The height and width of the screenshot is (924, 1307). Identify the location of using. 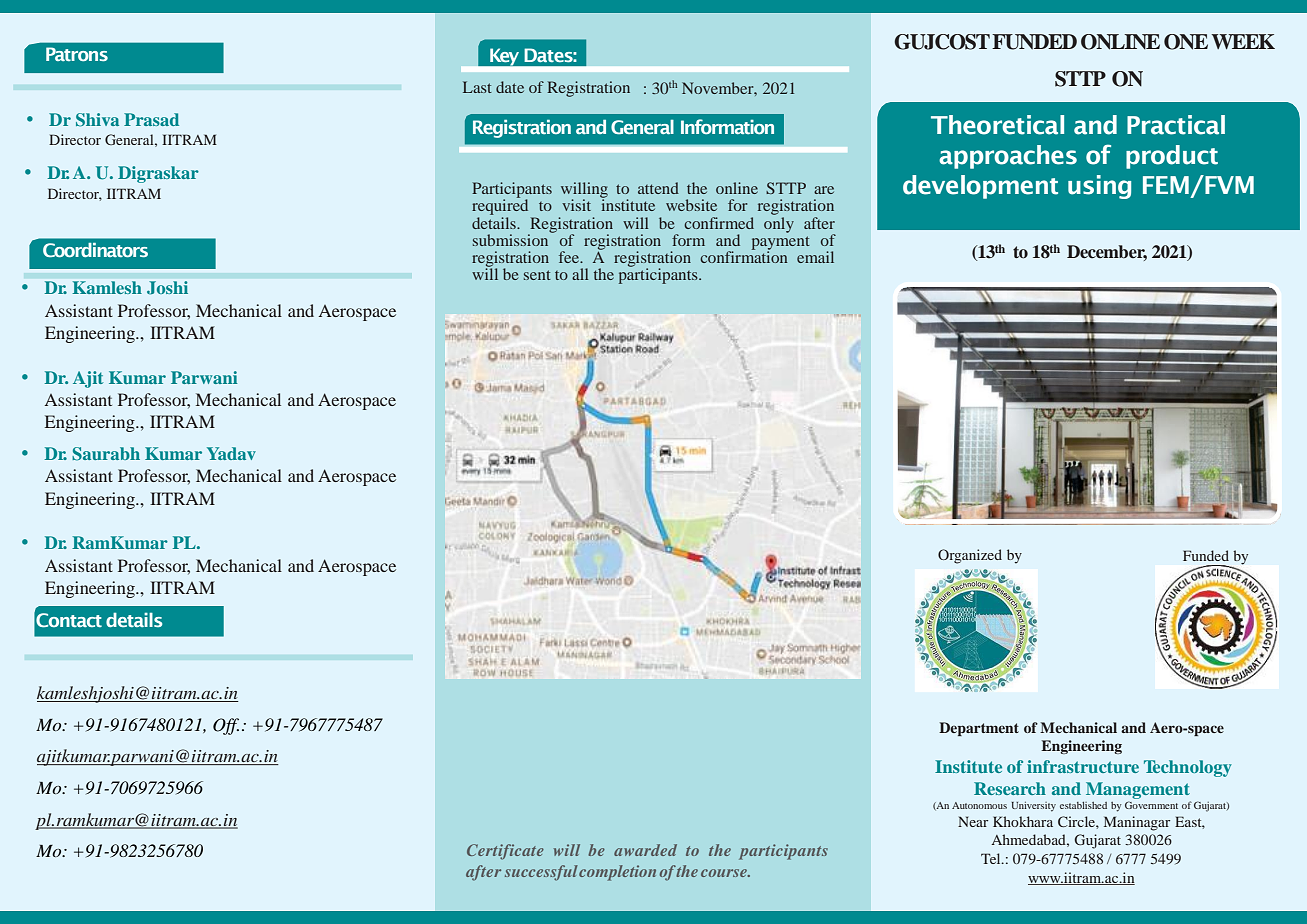
(1099, 187).
